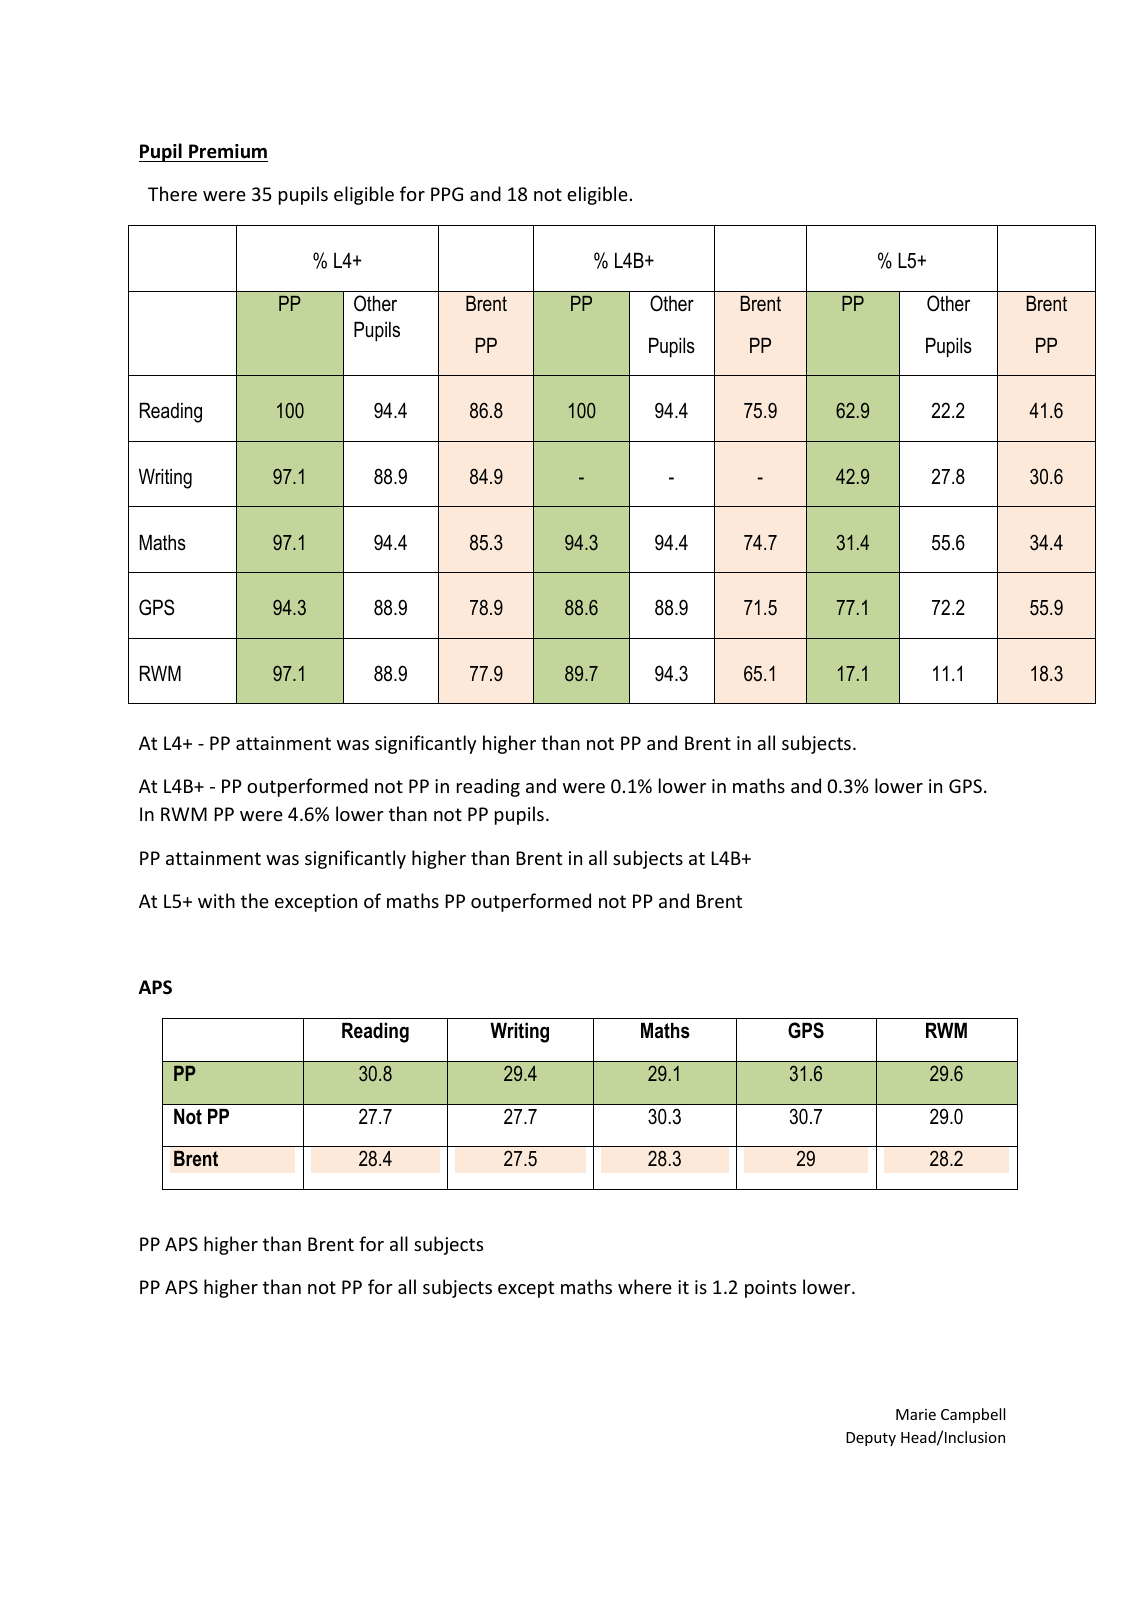 This document has width=1145, height=1620. I want to click on There, so click(172, 193).
